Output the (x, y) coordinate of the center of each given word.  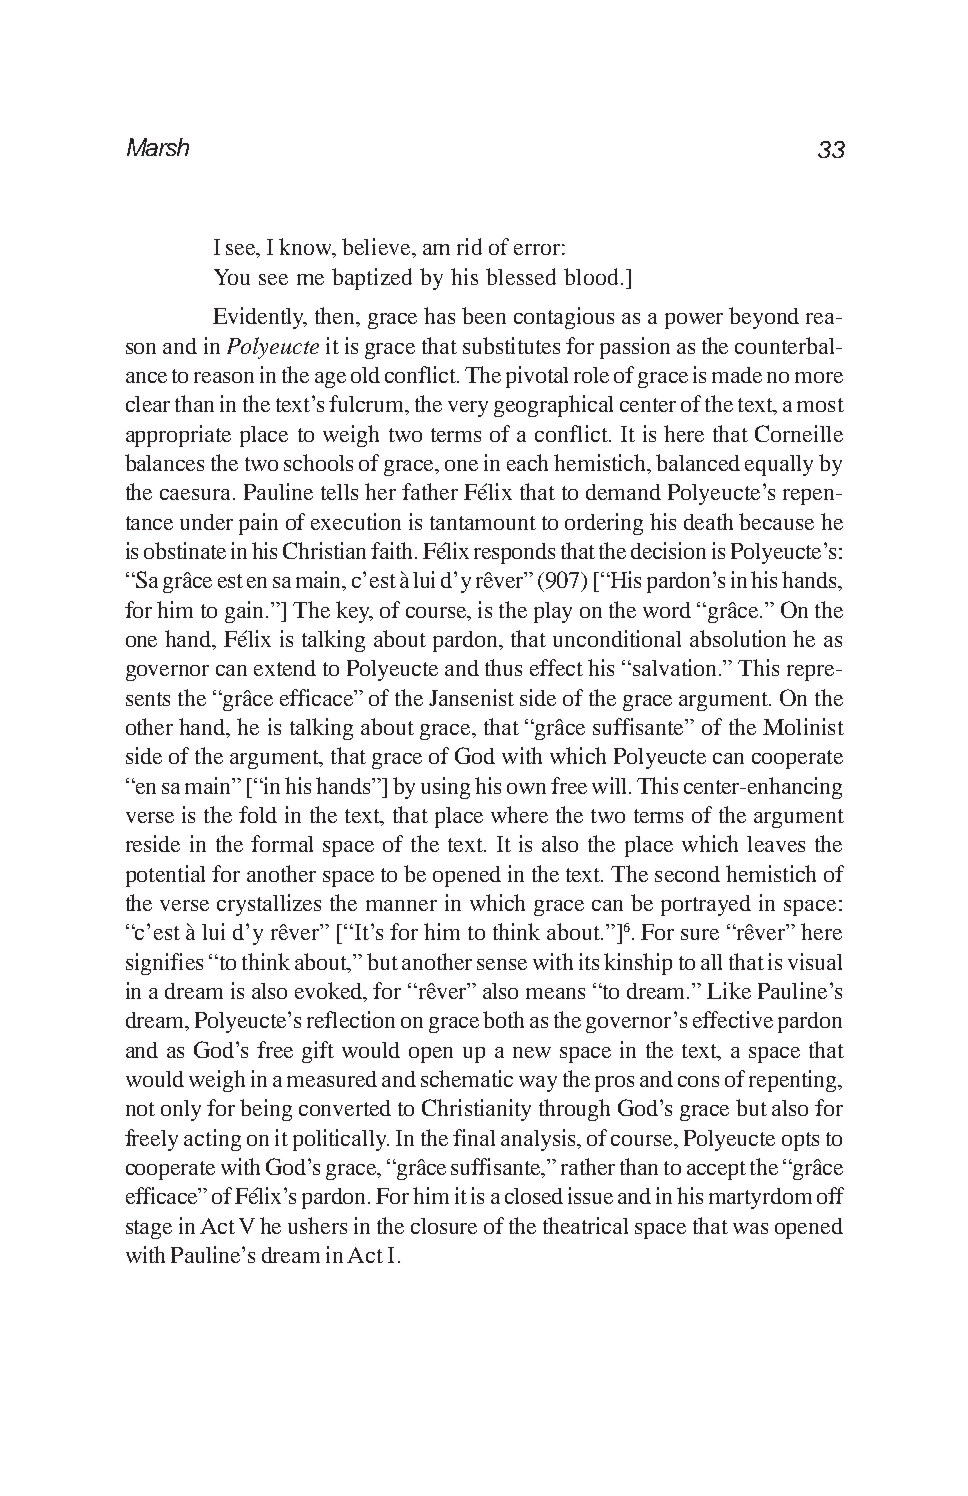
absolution (738, 638)
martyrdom (760, 1198)
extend (285, 668)
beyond (764, 318)
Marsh (158, 147)
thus (503, 667)
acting (212, 1140)
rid (469, 246)
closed (534, 1196)
